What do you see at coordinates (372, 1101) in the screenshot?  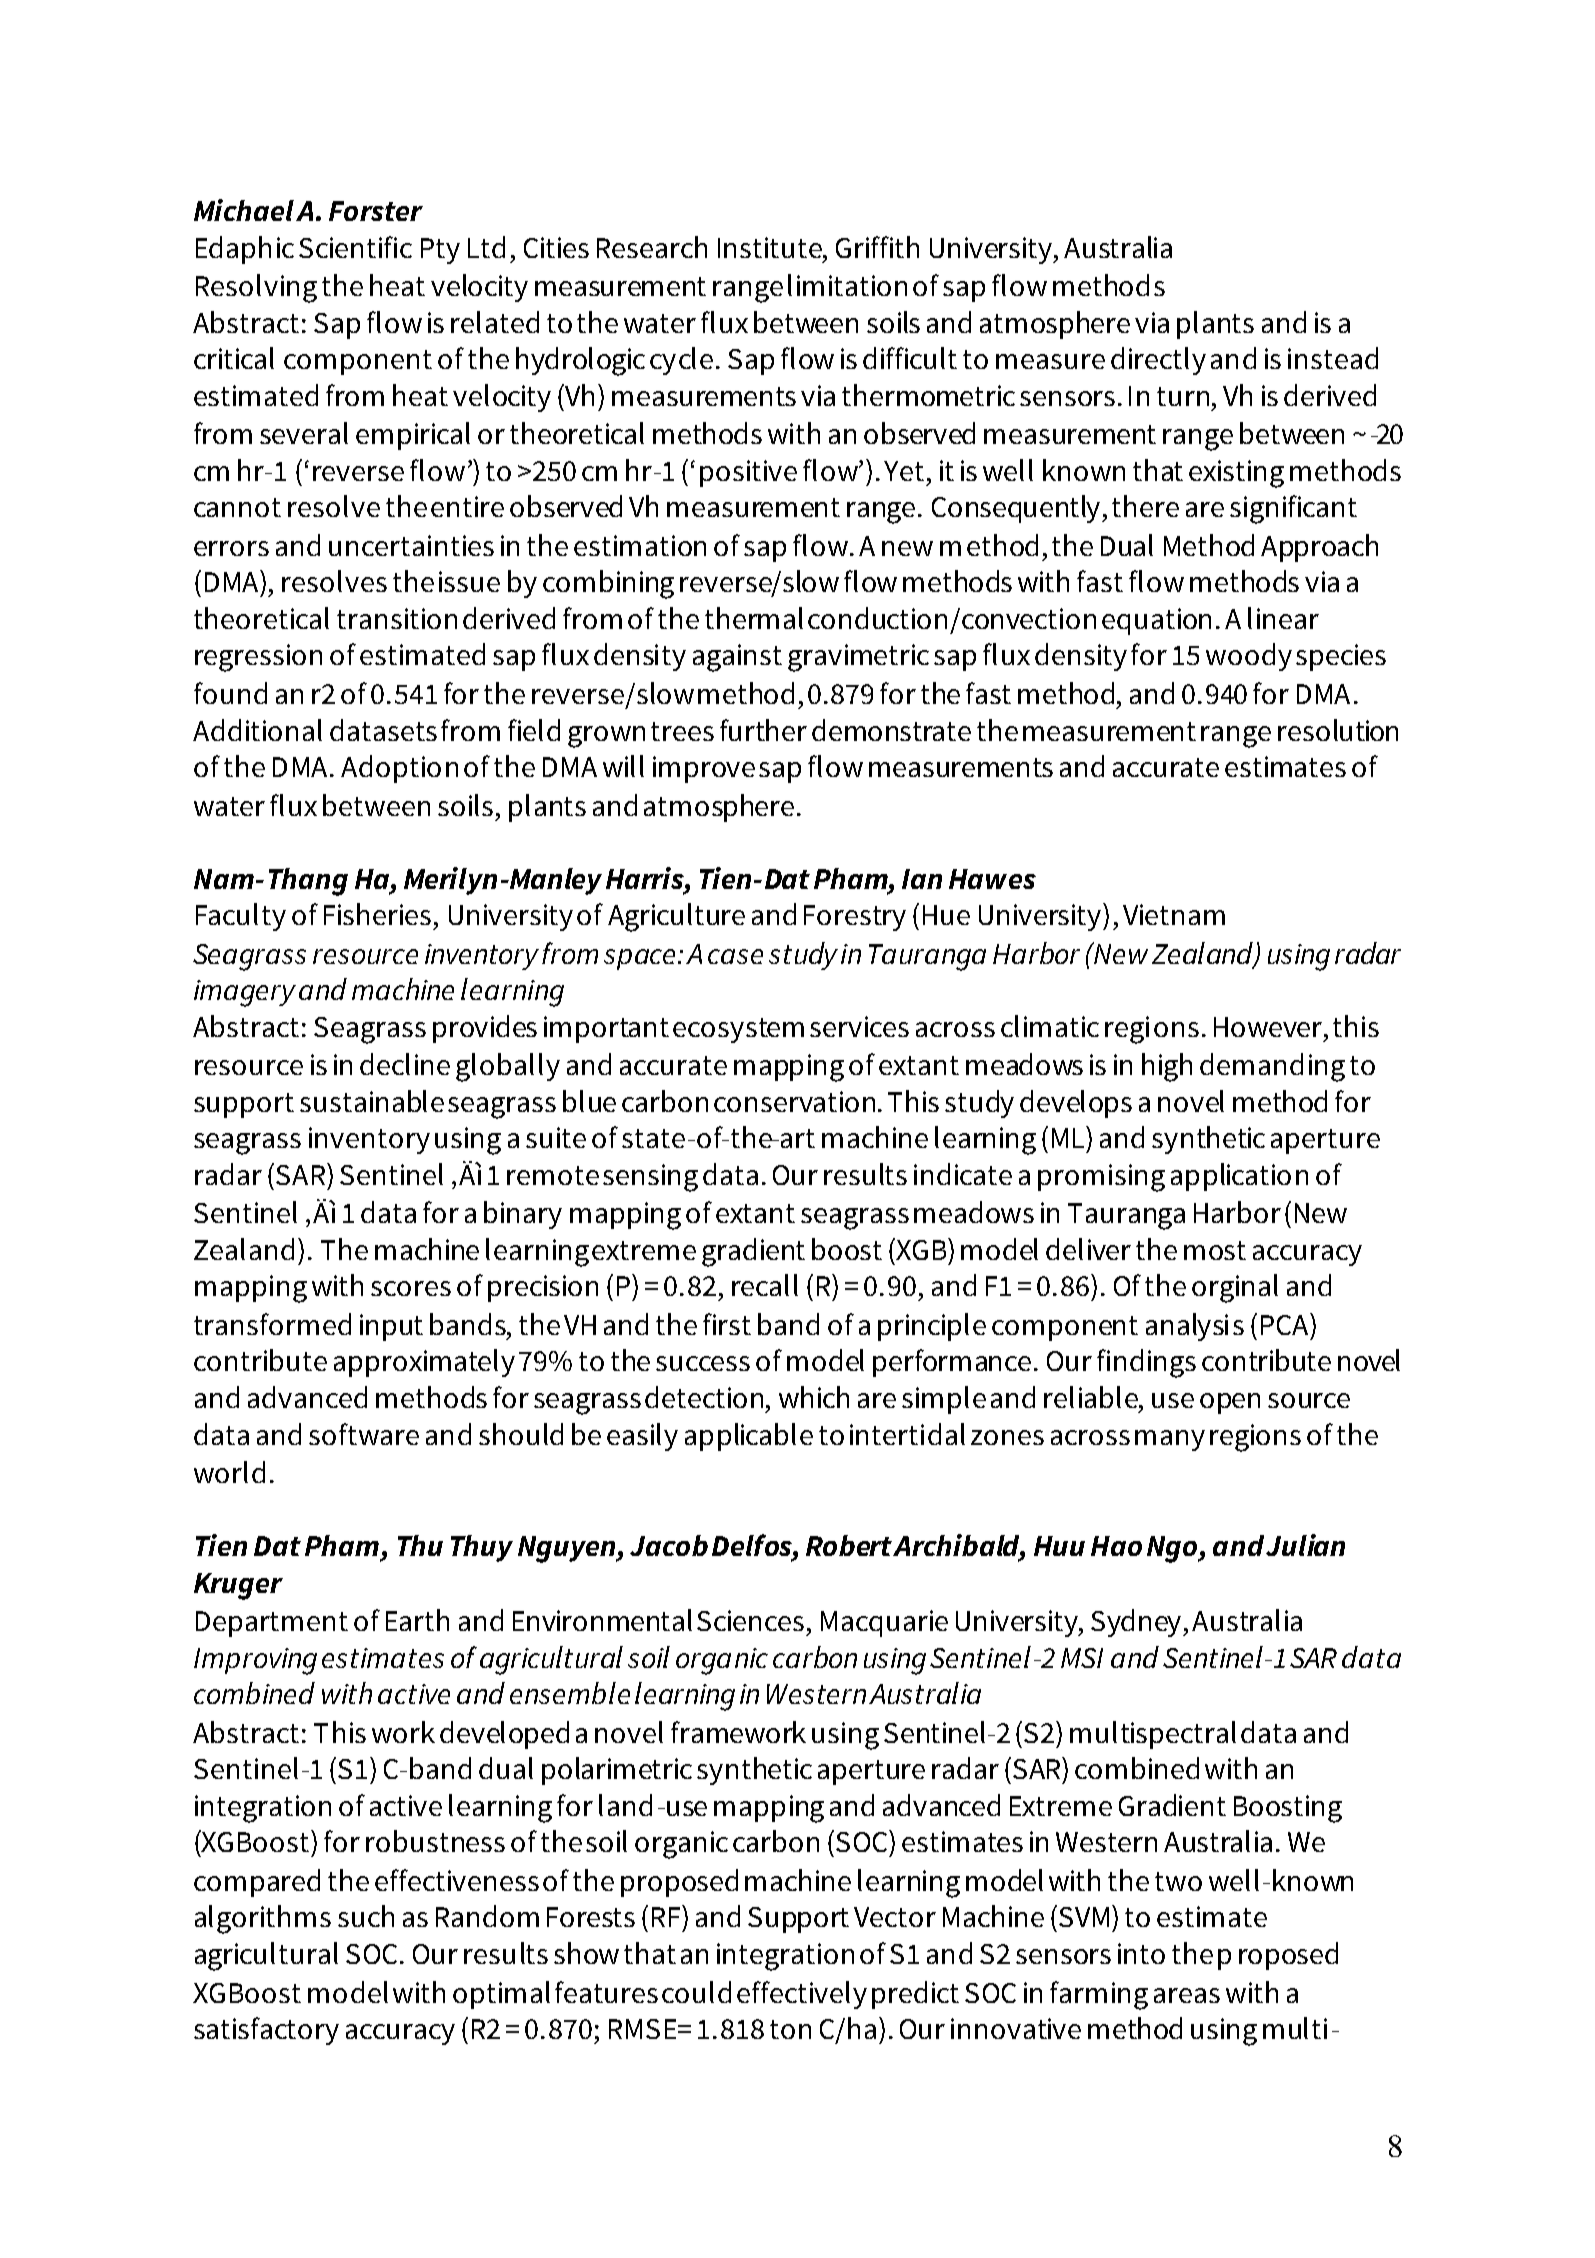 I see `sustainable` at bounding box center [372, 1101].
